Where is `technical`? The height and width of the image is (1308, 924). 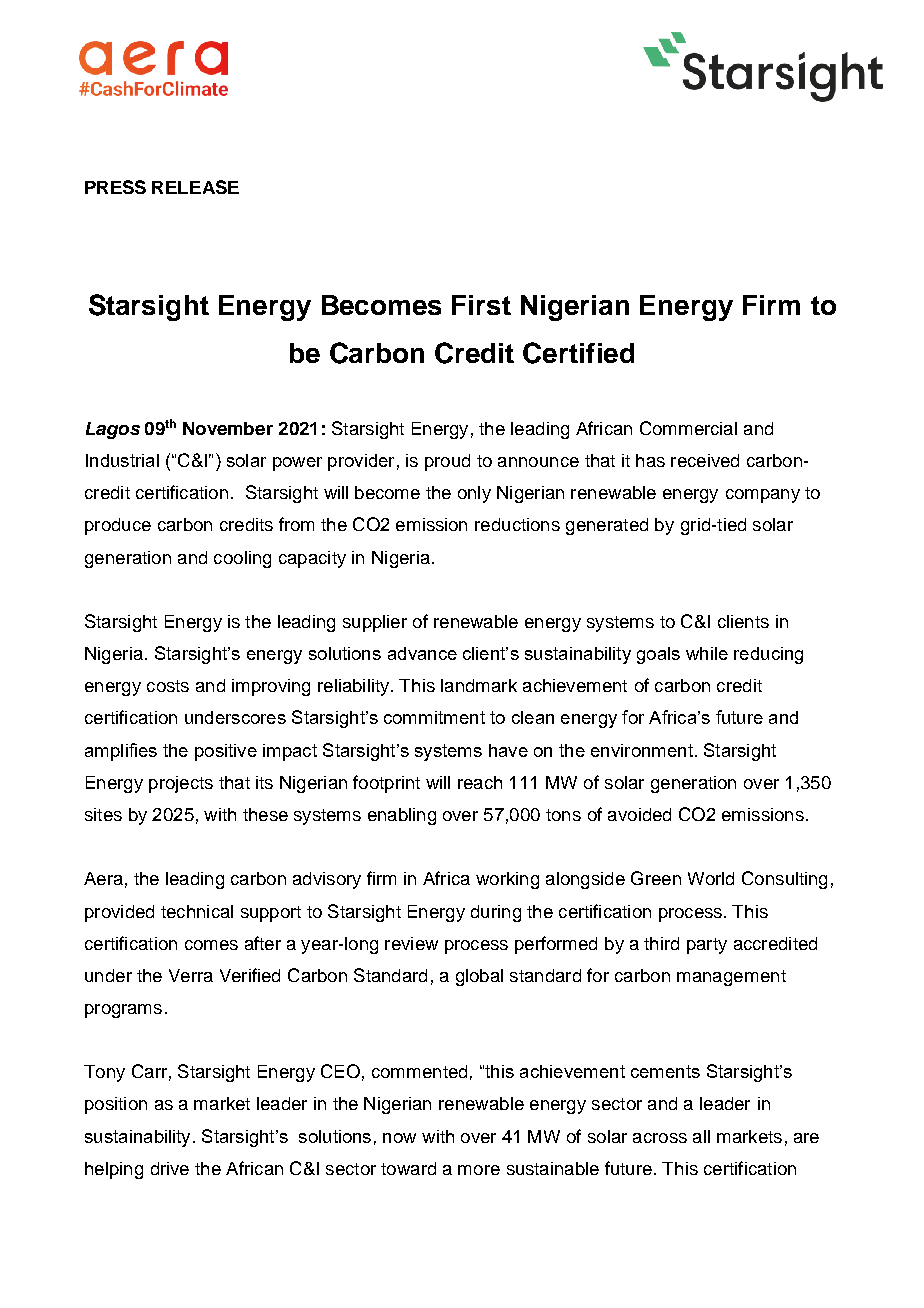 technical is located at coordinates (197, 911).
